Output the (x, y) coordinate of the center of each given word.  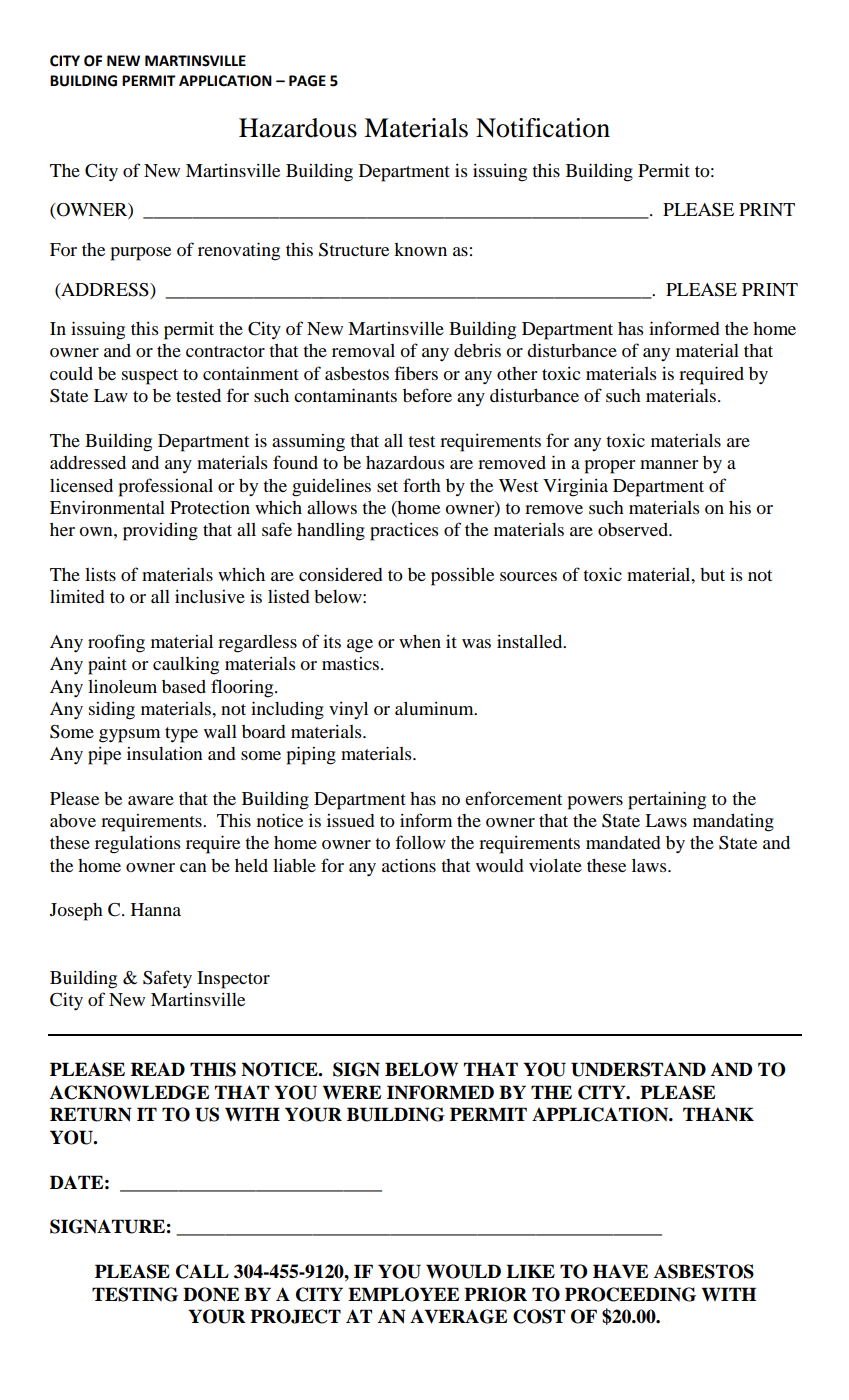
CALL (202, 1271)
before (427, 395)
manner (669, 464)
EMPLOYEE (403, 1294)
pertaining (667, 800)
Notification (543, 128)
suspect (150, 377)
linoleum (122, 686)
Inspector (233, 980)
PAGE (307, 81)
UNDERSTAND (638, 1069)
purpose (141, 254)
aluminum (435, 708)
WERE (351, 1092)
